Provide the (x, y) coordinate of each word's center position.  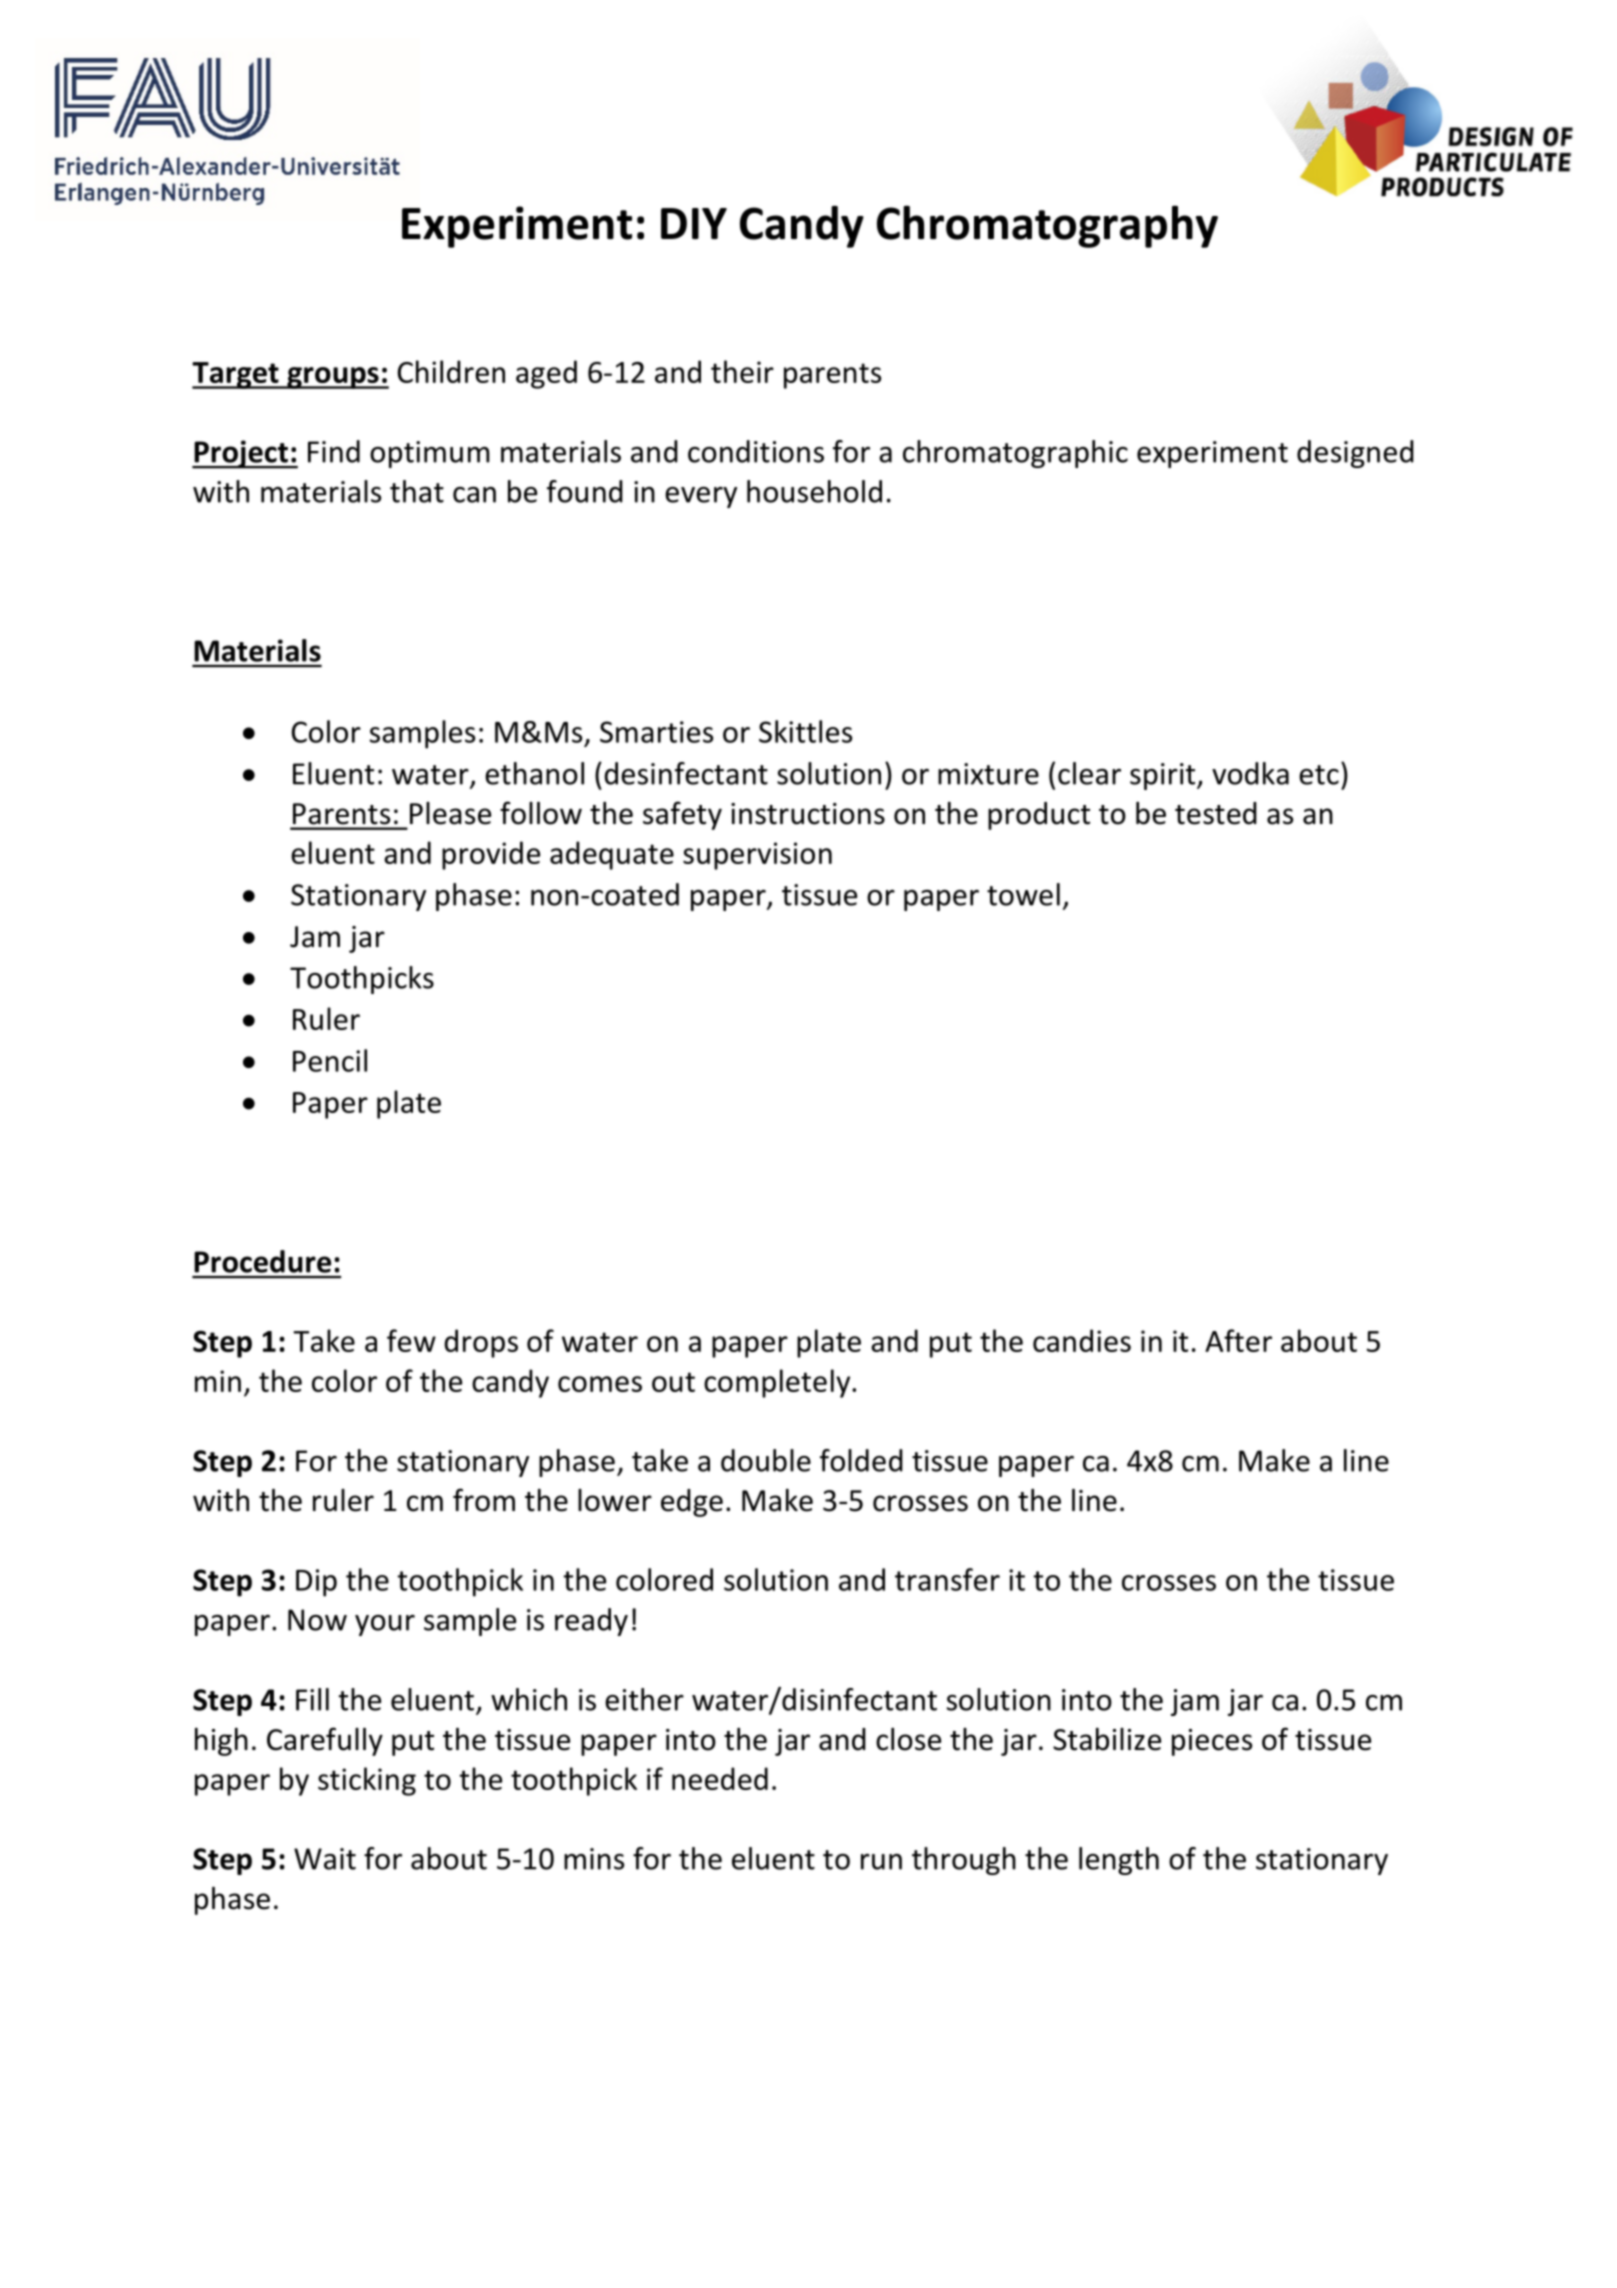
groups (333, 378)
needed (720, 1778)
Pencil (330, 1060)
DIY (694, 223)
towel (1023, 894)
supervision (757, 856)
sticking (367, 1781)
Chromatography (1047, 226)
